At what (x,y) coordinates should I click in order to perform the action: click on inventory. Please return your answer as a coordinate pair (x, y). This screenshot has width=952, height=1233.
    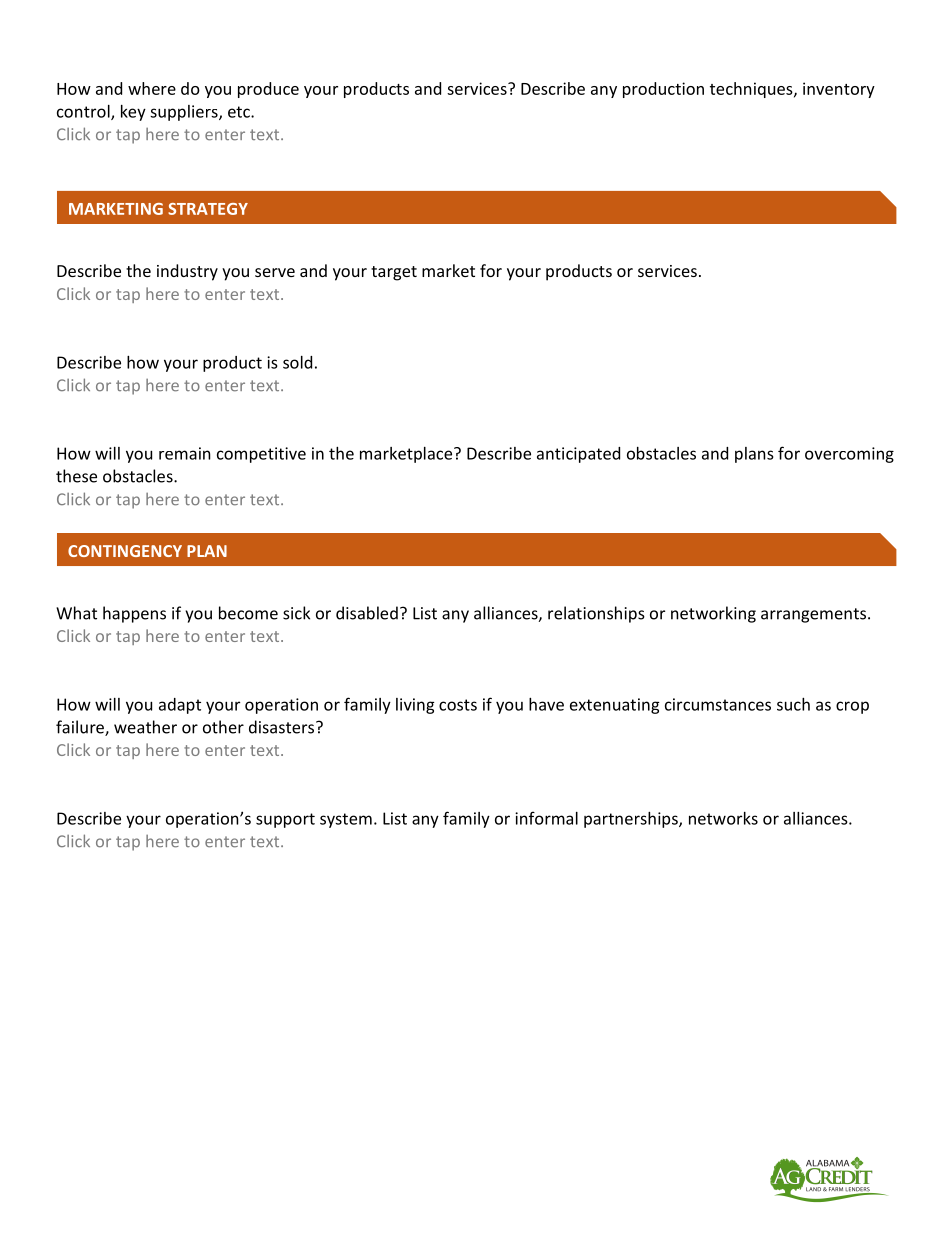
    Looking at the image, I should click on (839, 90).
